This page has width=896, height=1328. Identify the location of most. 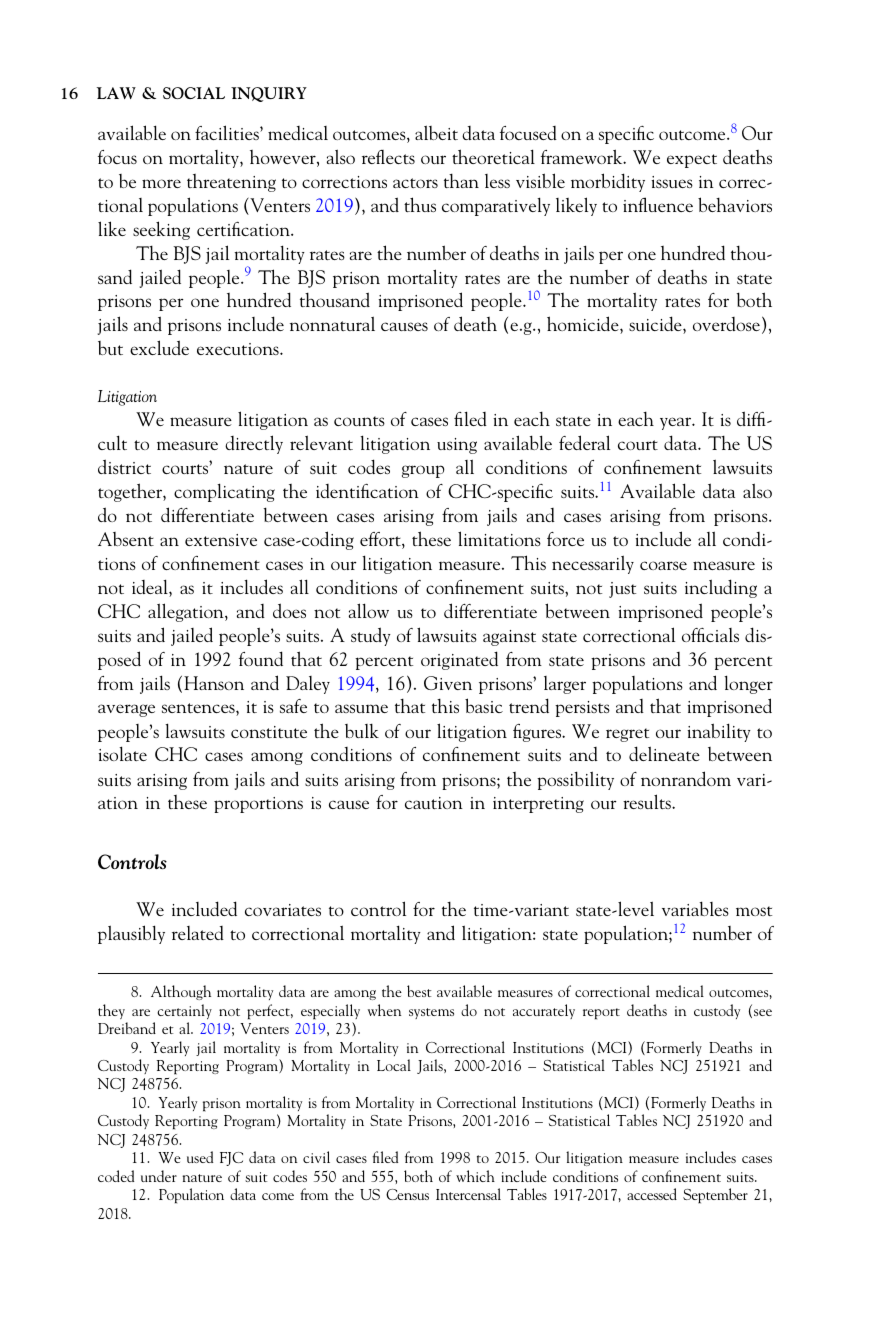
(754, 911).
